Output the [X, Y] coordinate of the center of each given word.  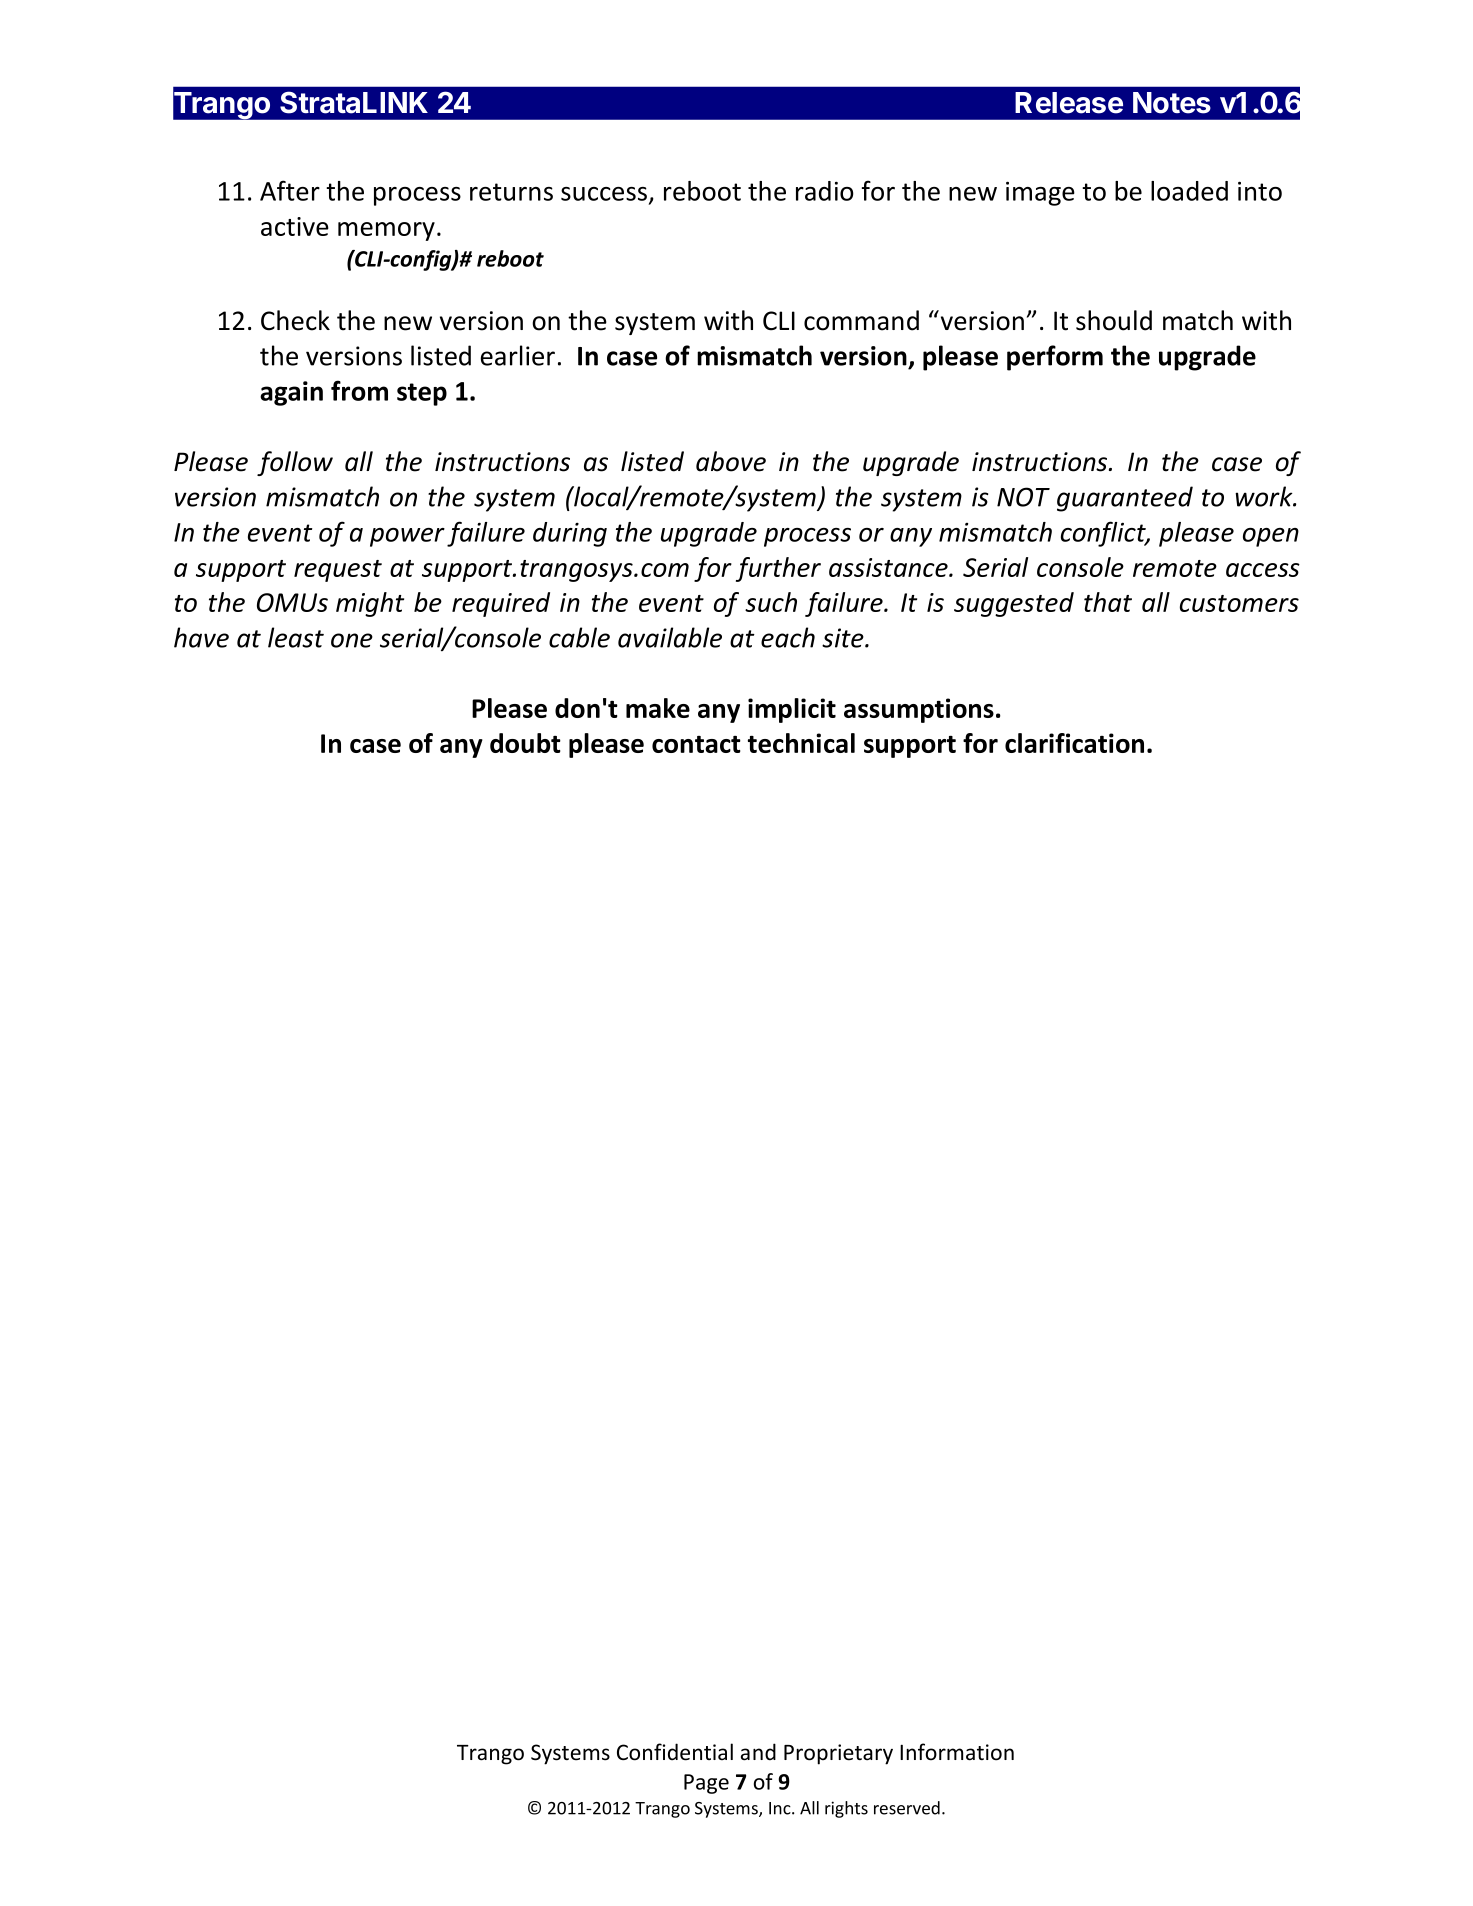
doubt [525, 743]
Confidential [675, 1752]
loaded [1189, 191]
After [290, 190]
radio [825, 191]
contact [696, 744]
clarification [1074, 743]
